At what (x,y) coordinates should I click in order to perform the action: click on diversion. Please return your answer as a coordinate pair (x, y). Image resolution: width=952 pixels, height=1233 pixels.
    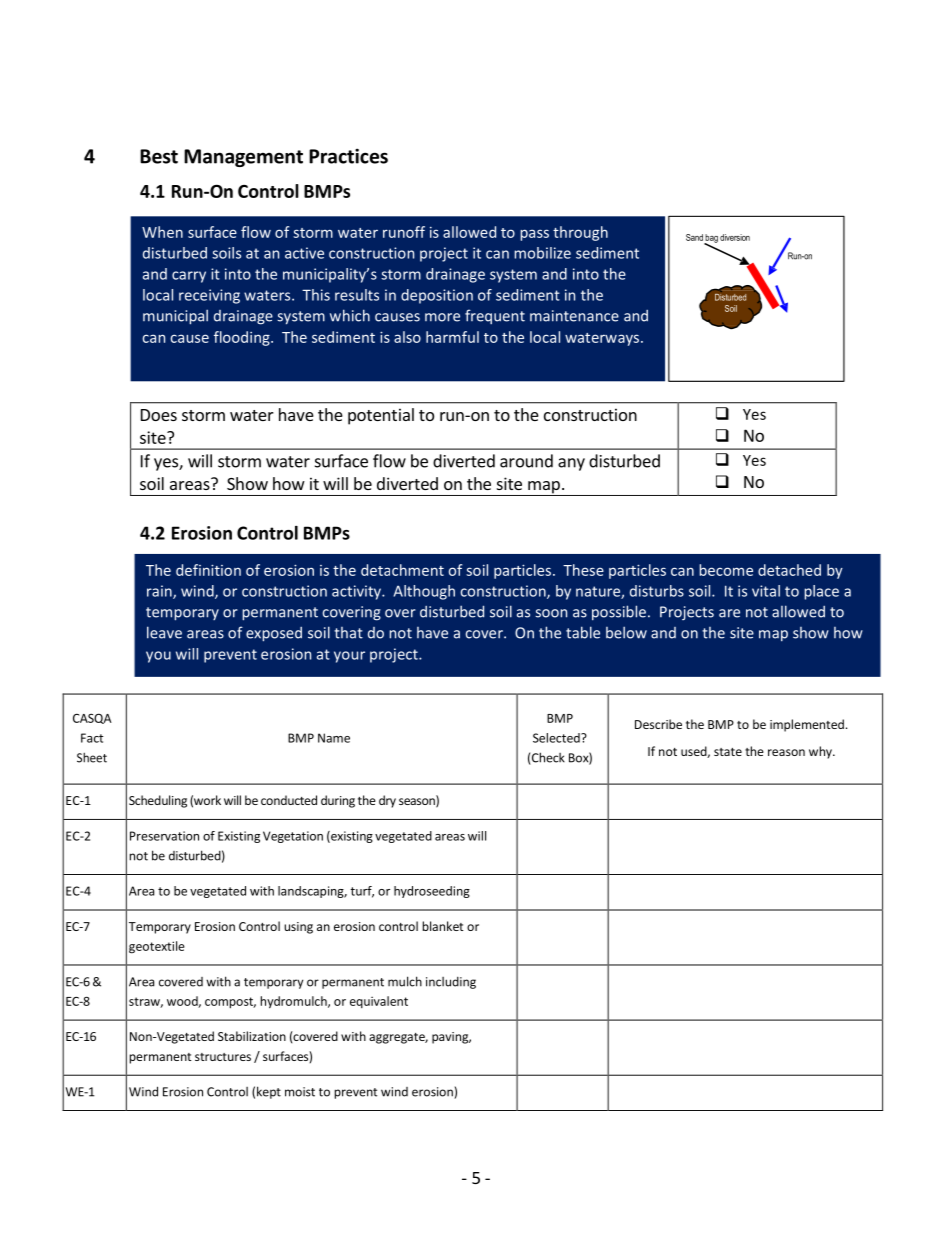
    Looking at the image, I should click on (735, 237).
